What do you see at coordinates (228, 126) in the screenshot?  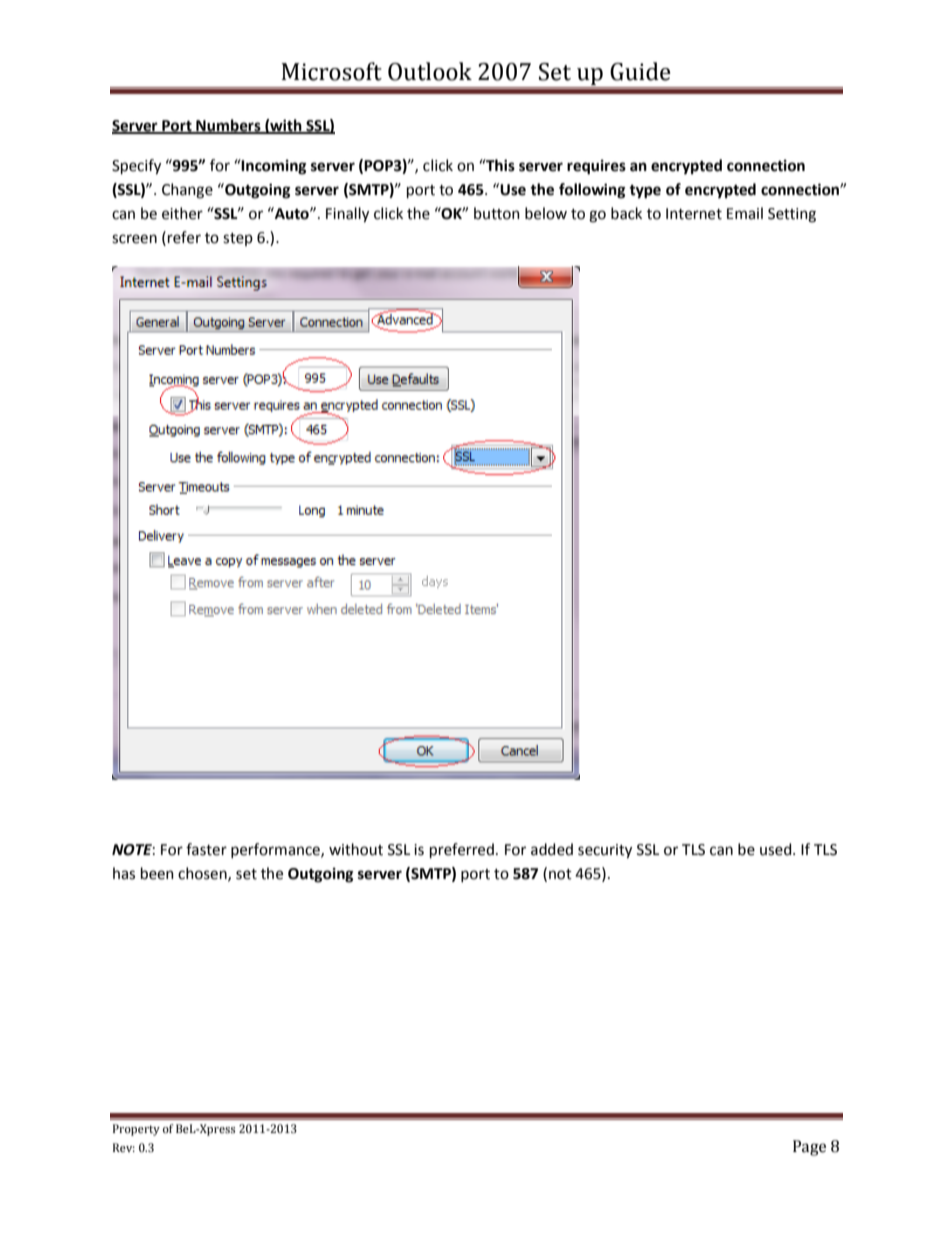 I see `Numbers` at bounding box center [228, 126].
